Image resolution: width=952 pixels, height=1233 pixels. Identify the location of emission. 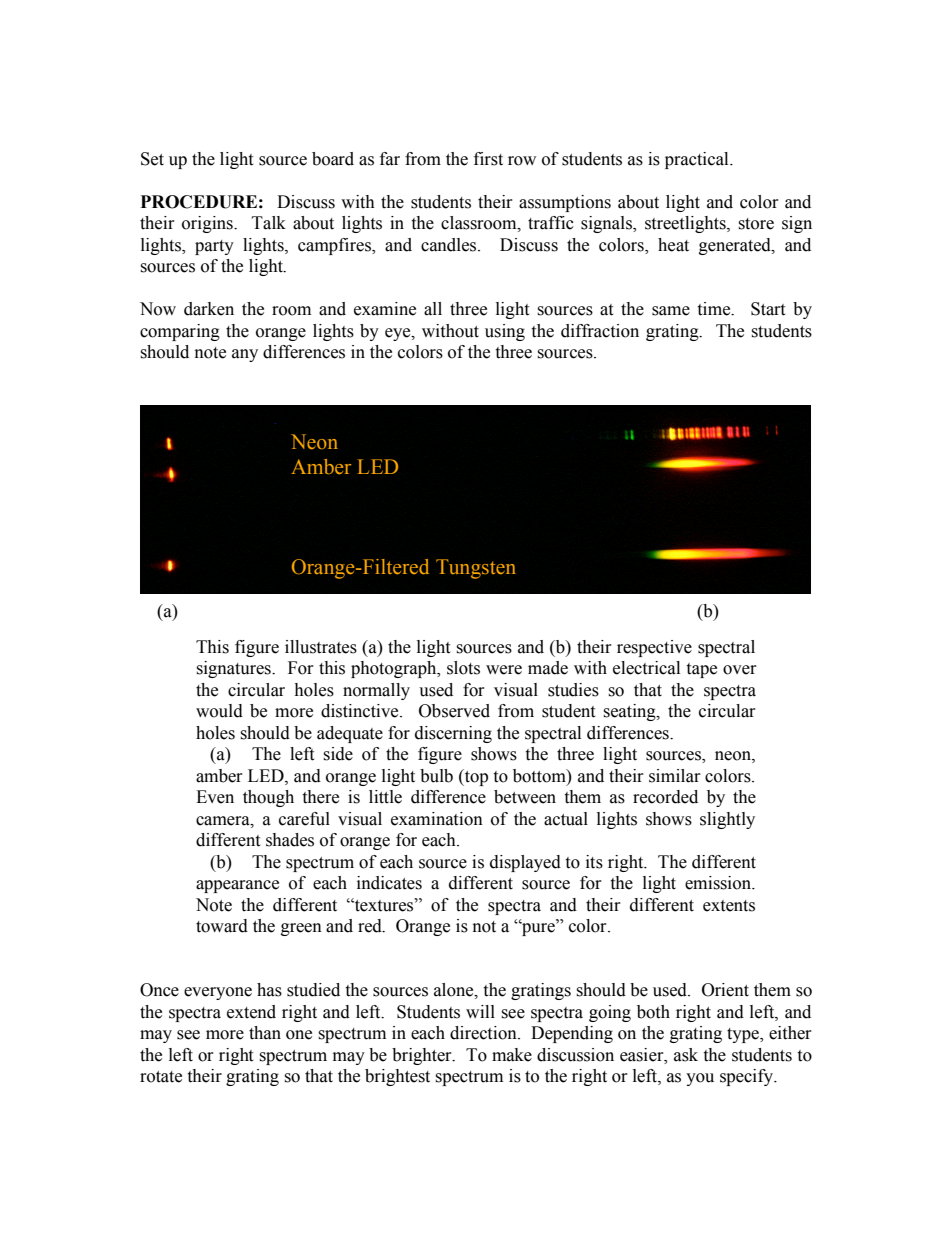
(719, 883).
